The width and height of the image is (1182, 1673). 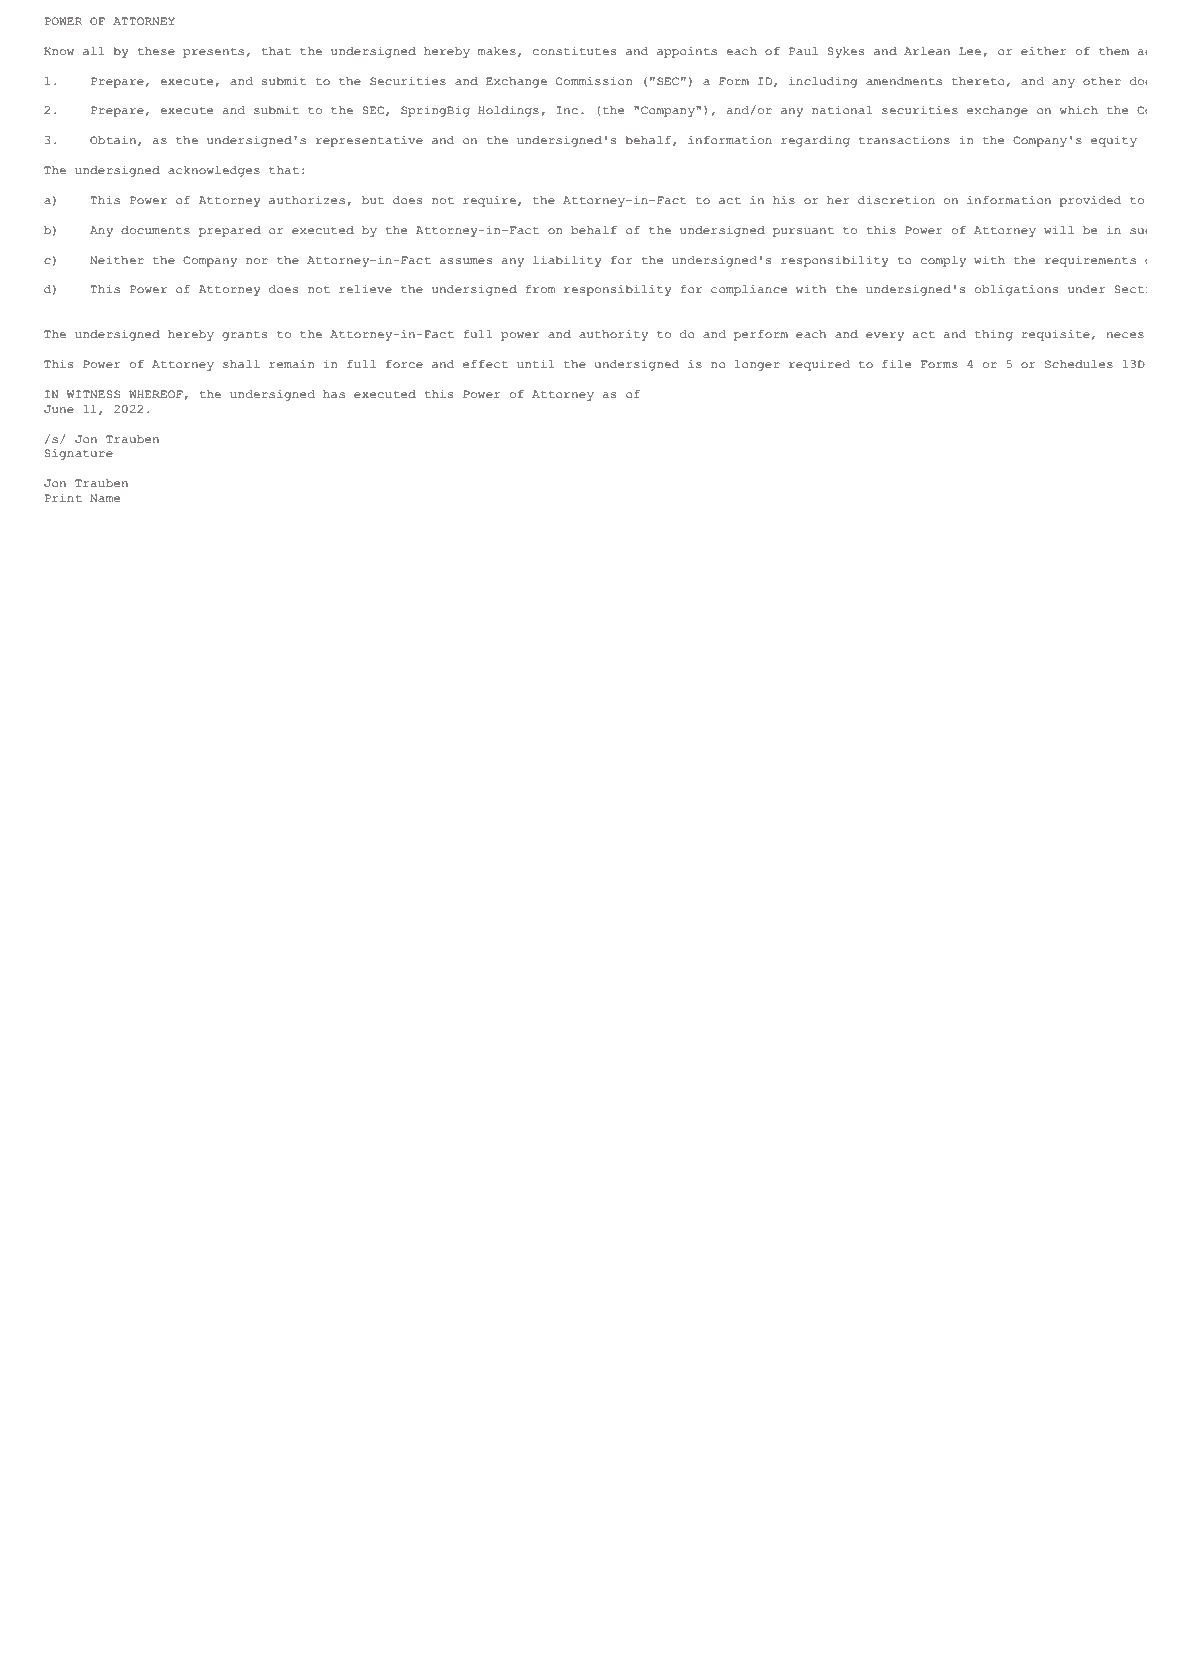 What do you see at coordinates (970, 51) in the image?
I see `Lee` at bounding box center [970, 51].
